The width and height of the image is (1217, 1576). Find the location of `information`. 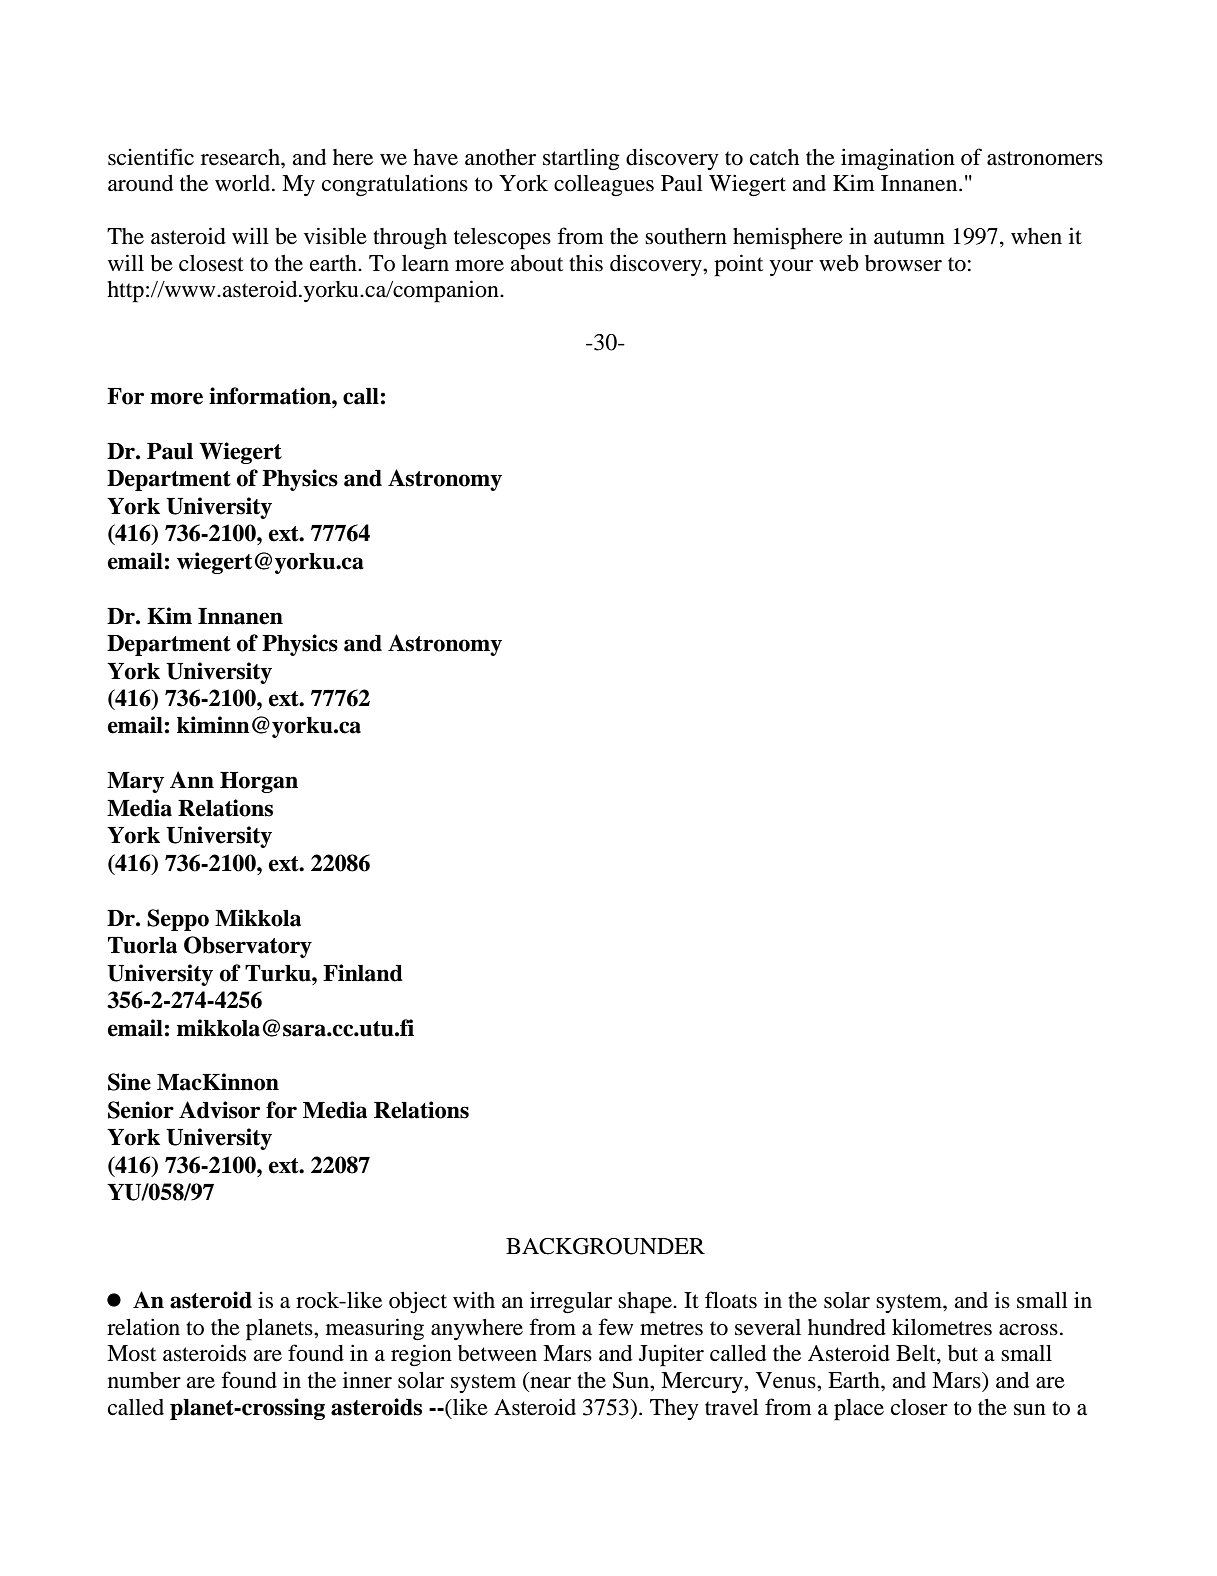

information is located at coordinates (271, 396).
